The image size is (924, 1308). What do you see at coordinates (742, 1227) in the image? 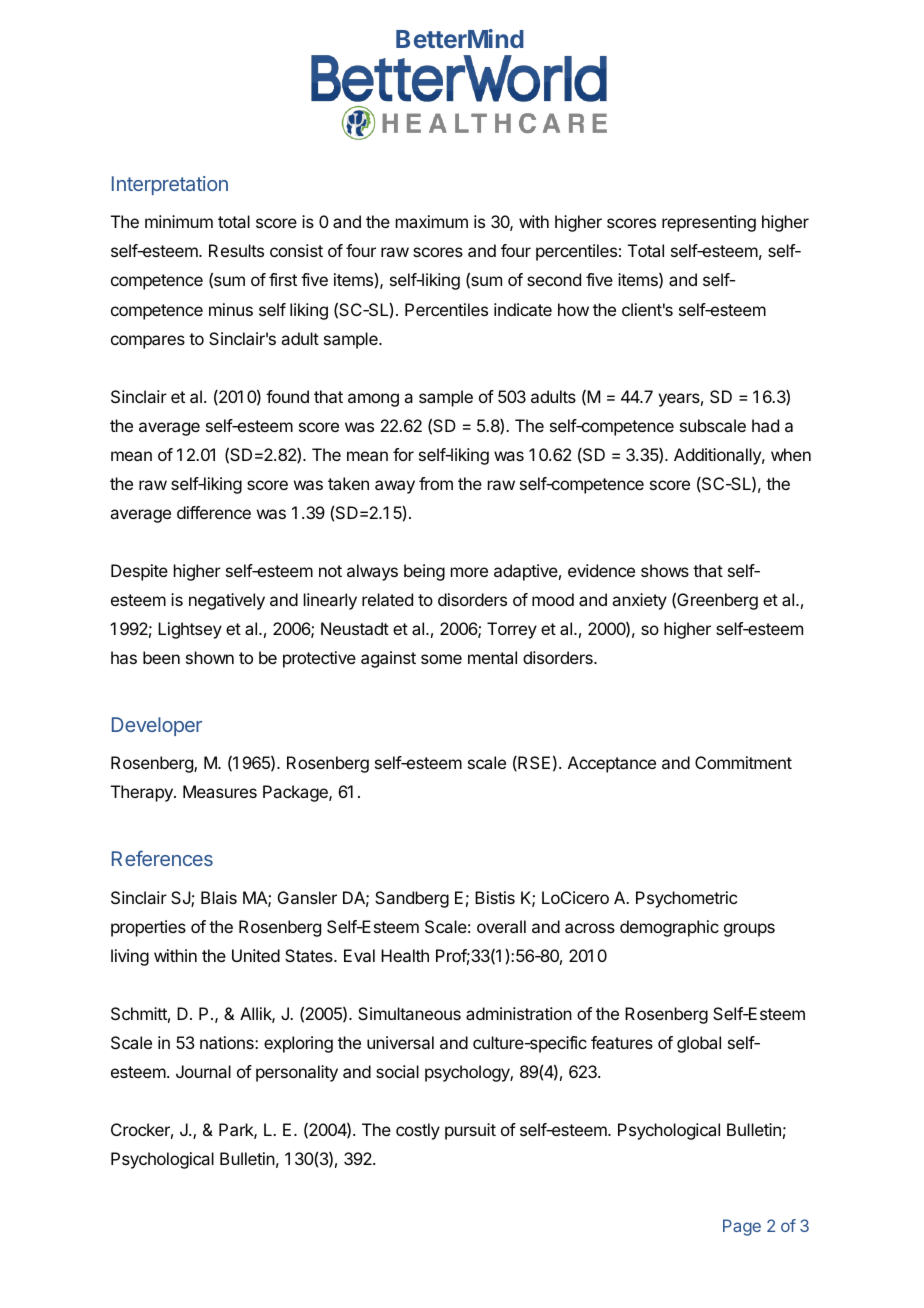
I see `Page` at bounding box center [742, 1227].
